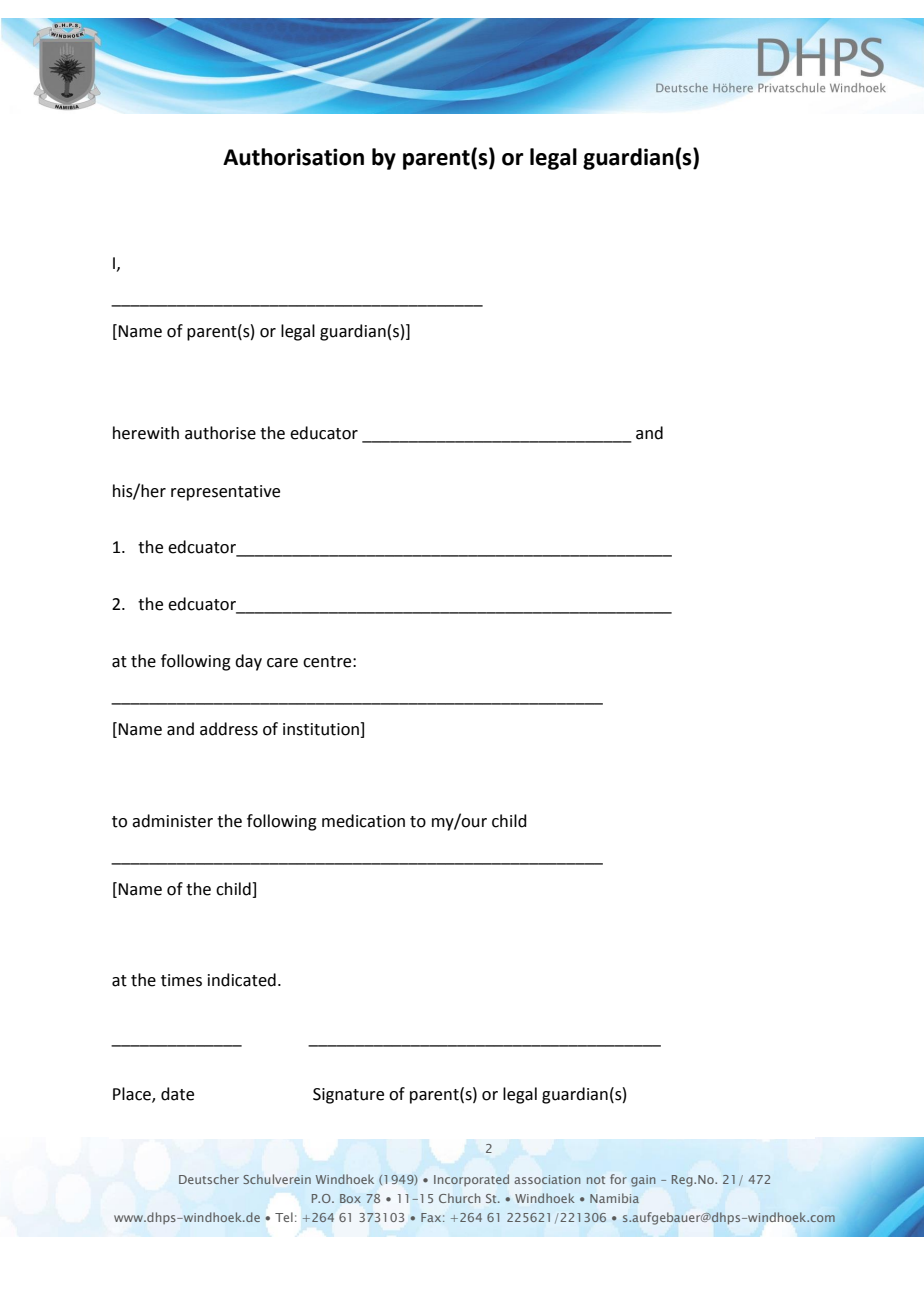 Image resolution: width=924 pixels, height=1308 pixels. What do you see at coordinates (322, 730) in the screenshot?
I see `institution` at bounding box center [322, 730].
